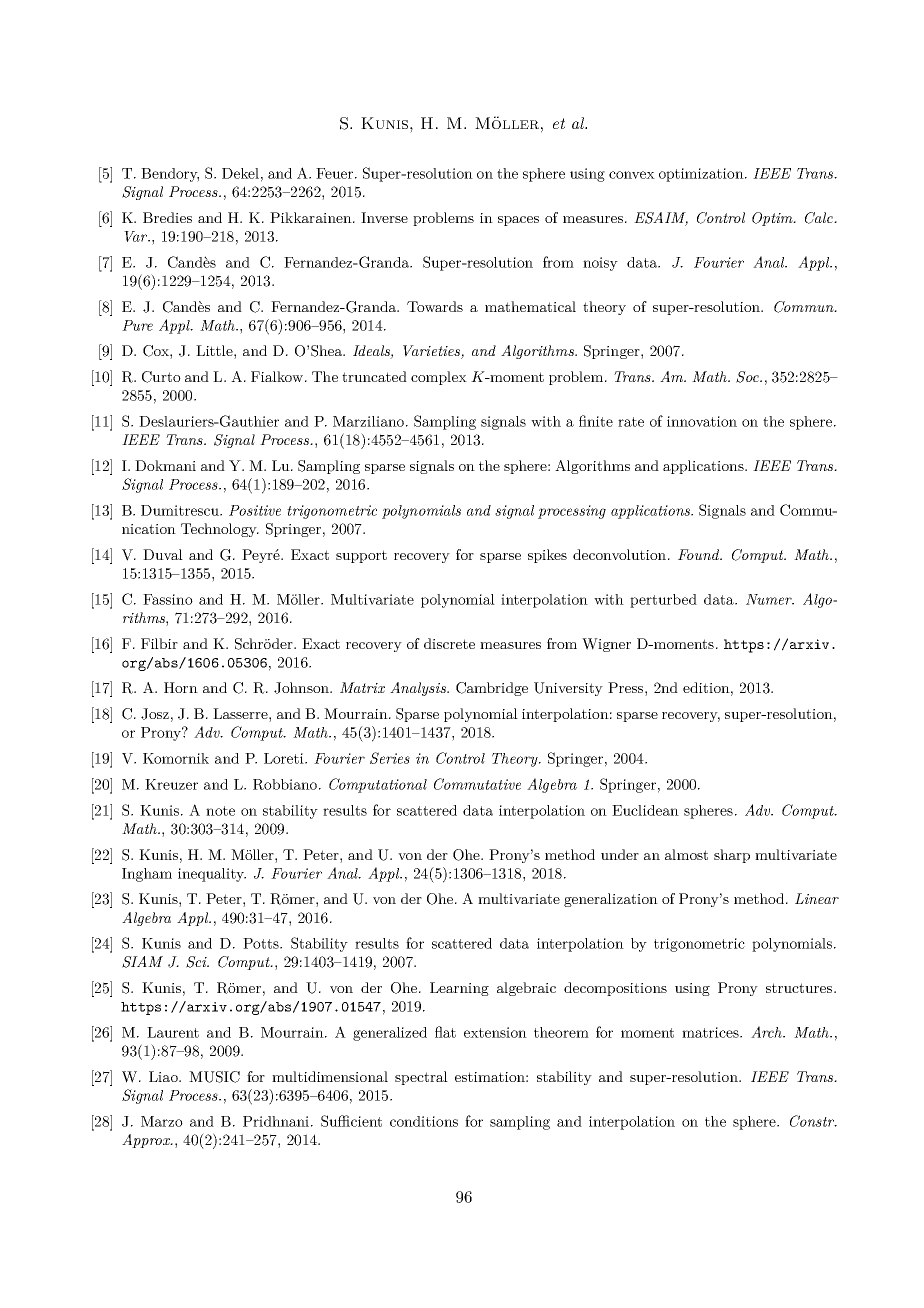 The image size is (924, 1308). What do you see at coordinates (518, 221) in the screenshot?
I see `spaces` at bounding box center [518, 221].
